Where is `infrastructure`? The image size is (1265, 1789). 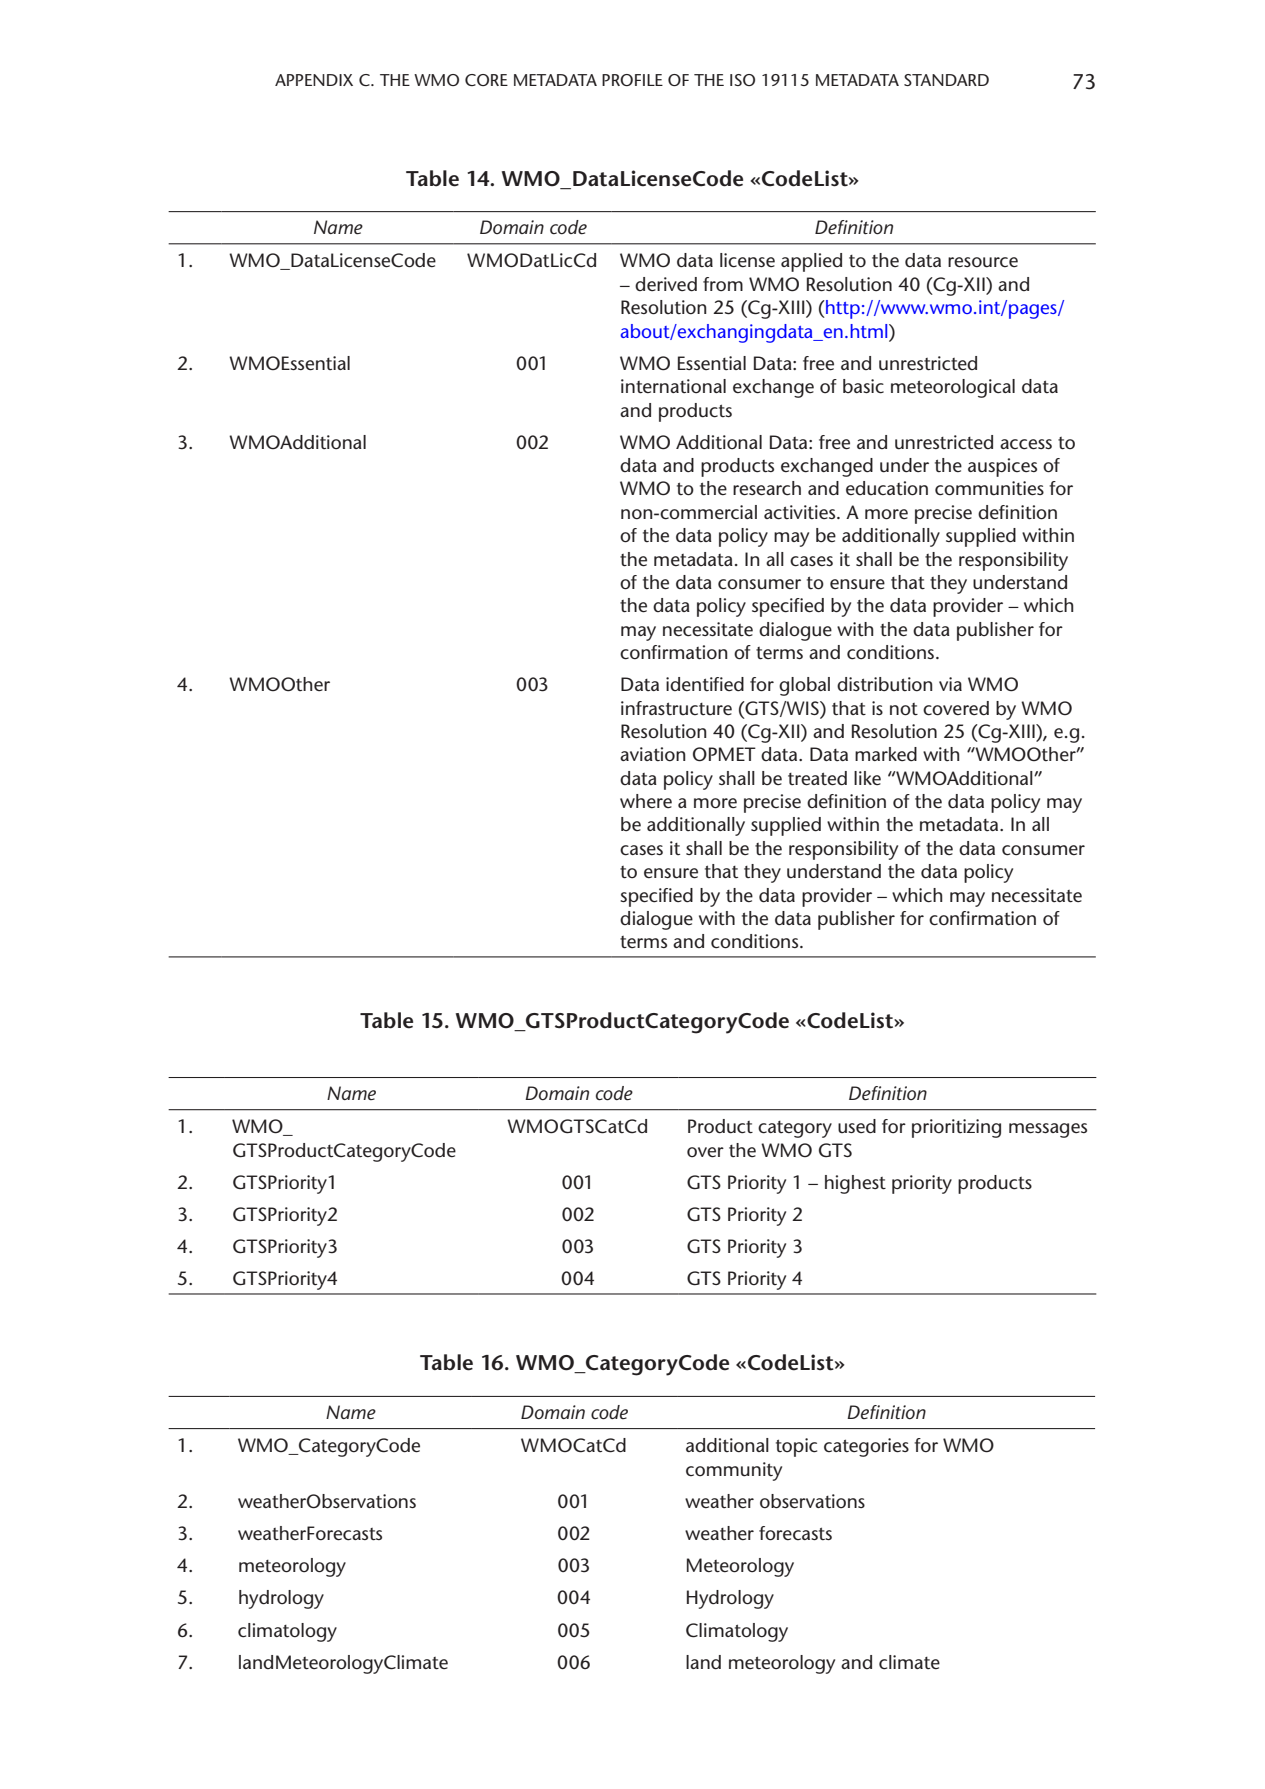
infrastructure is located at coordinates (676, 708).
